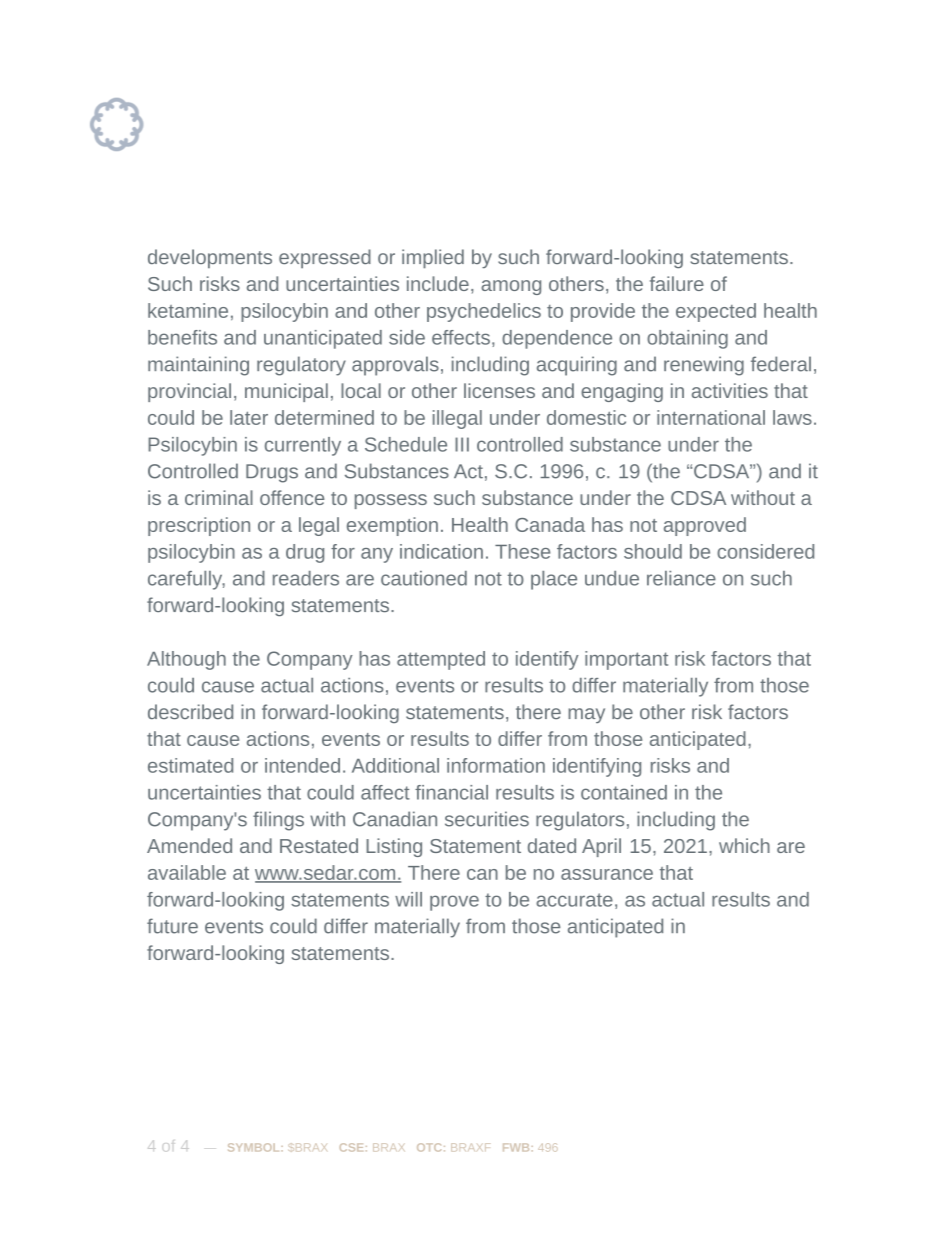  What do you see at coordinates (511, 287) in the page?
I see `among` at bounding box center [511, 287].
